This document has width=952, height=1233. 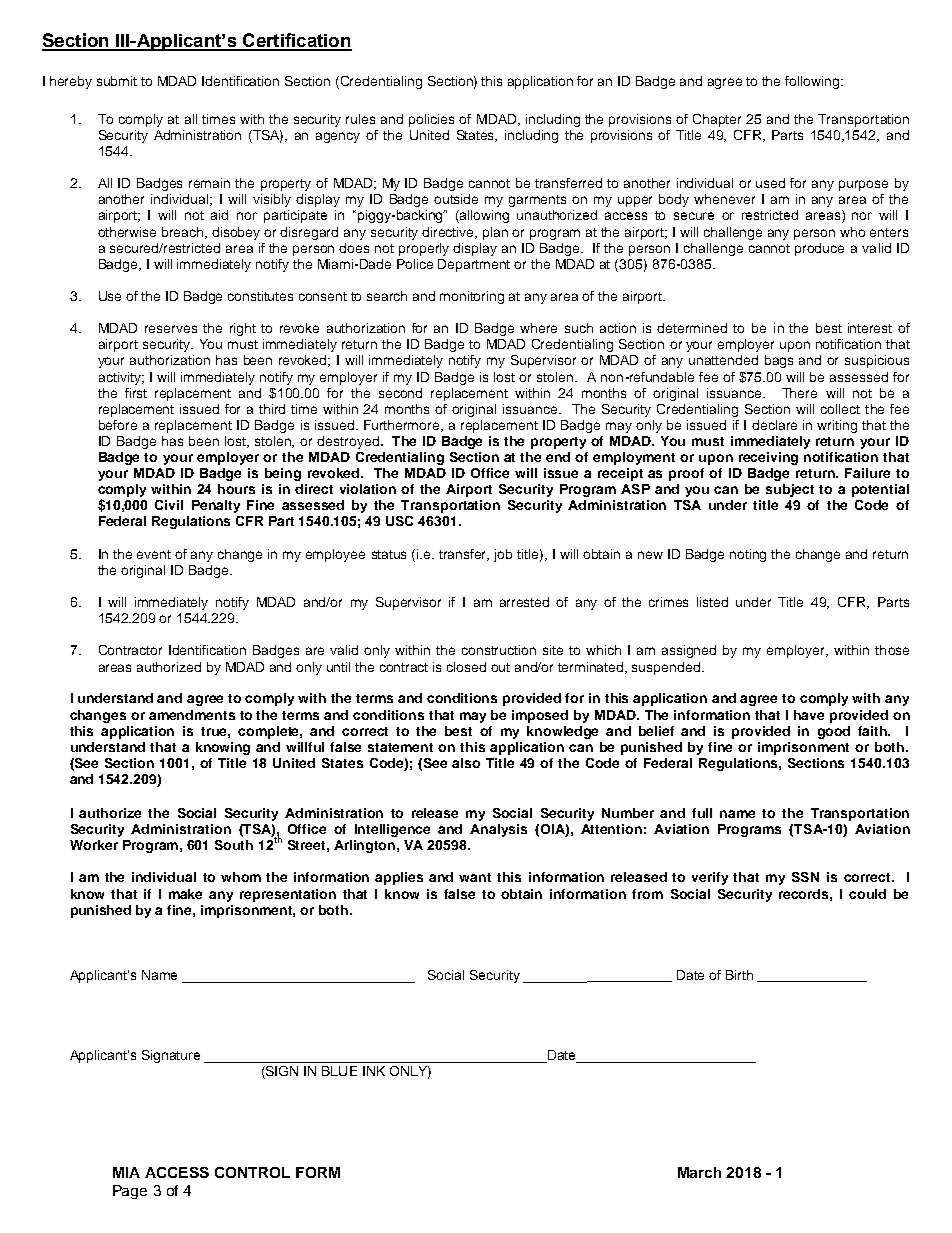 I want to click on arrested, so click(x=524, y=602).
